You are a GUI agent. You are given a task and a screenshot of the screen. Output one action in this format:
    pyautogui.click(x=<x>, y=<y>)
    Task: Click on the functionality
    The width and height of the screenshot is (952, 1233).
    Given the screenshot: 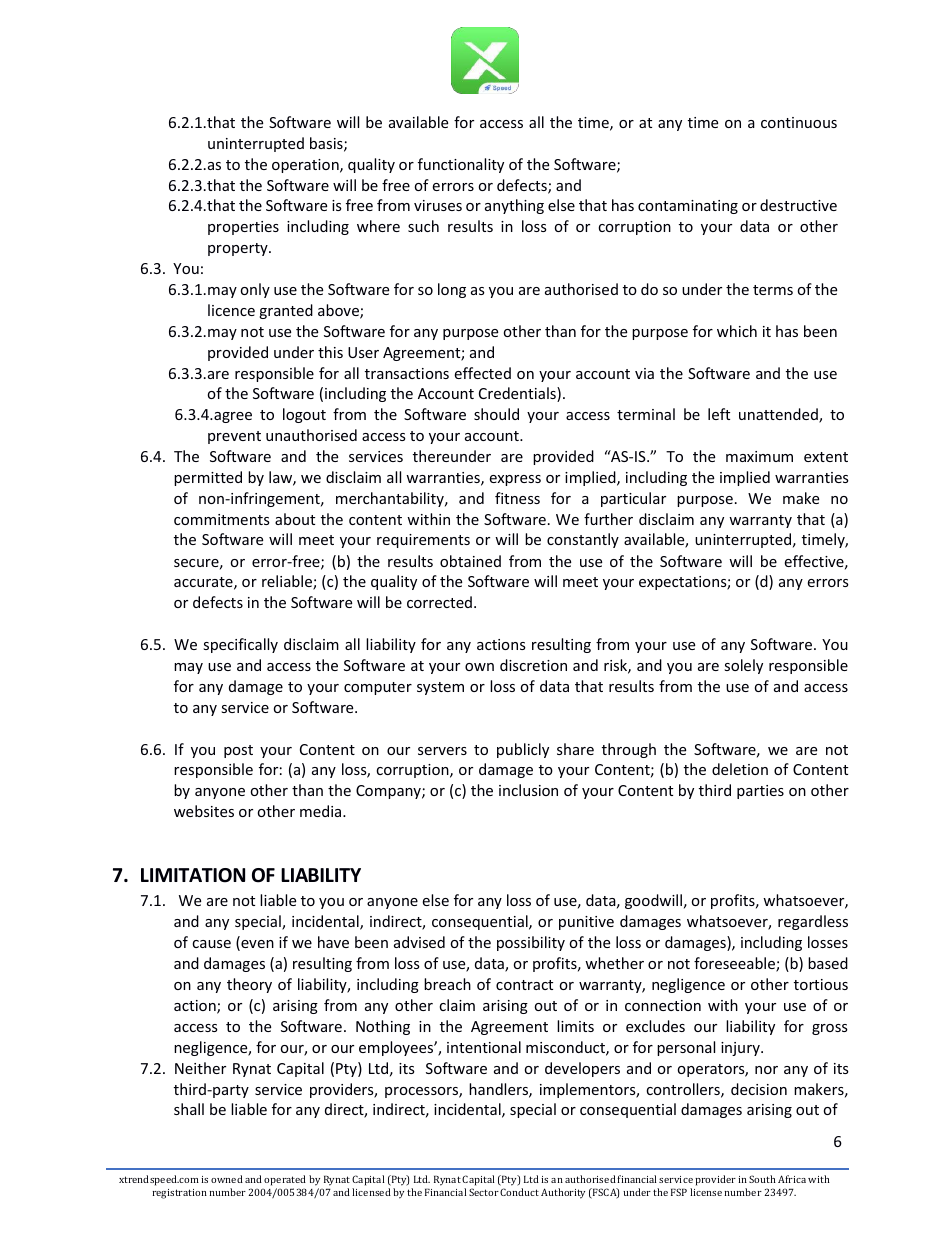 What is the action you would take?
    pyautogui.click(x=461, y=165)
